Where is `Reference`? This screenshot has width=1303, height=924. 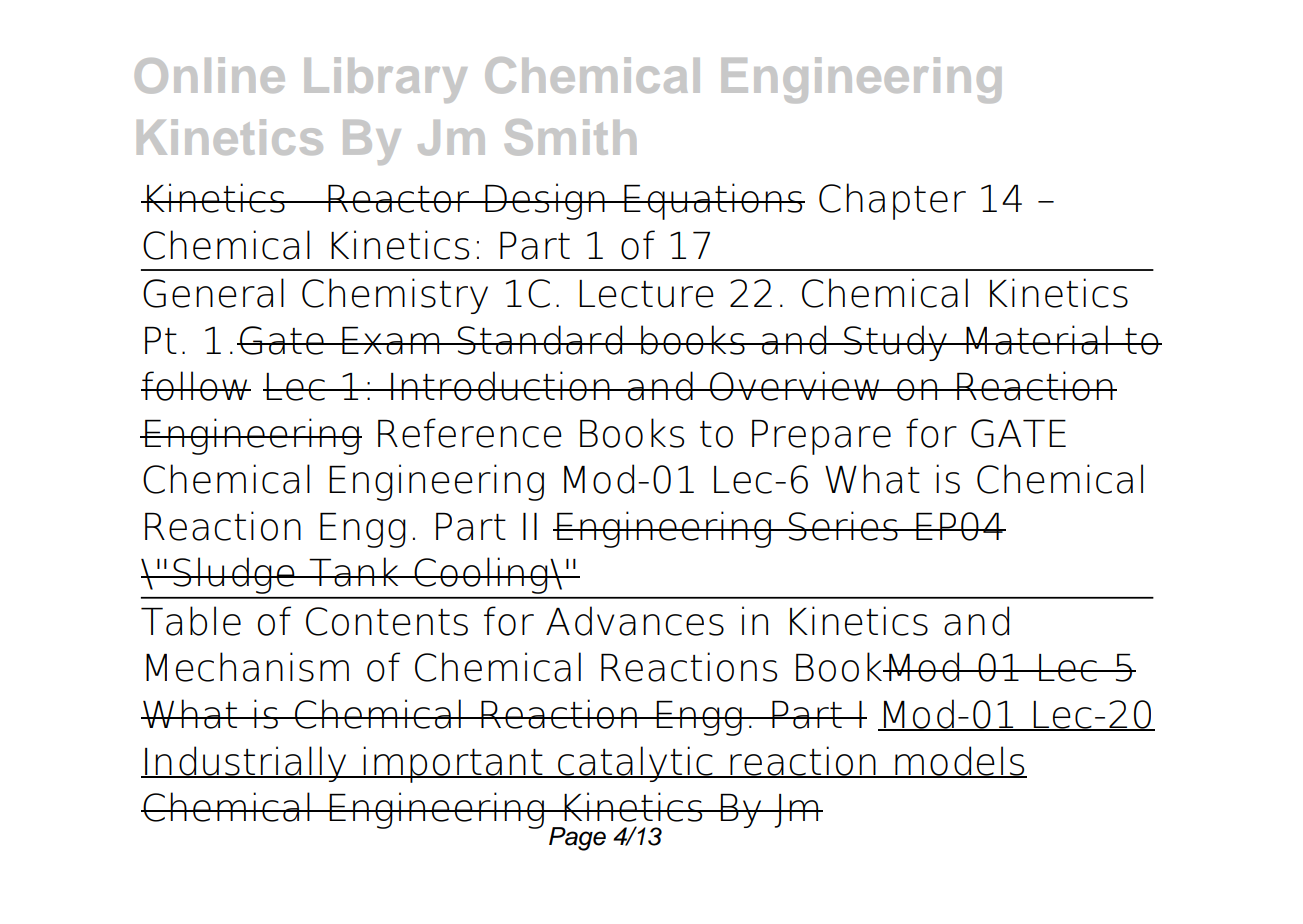 Reference is located at coordinates (470, 433).
